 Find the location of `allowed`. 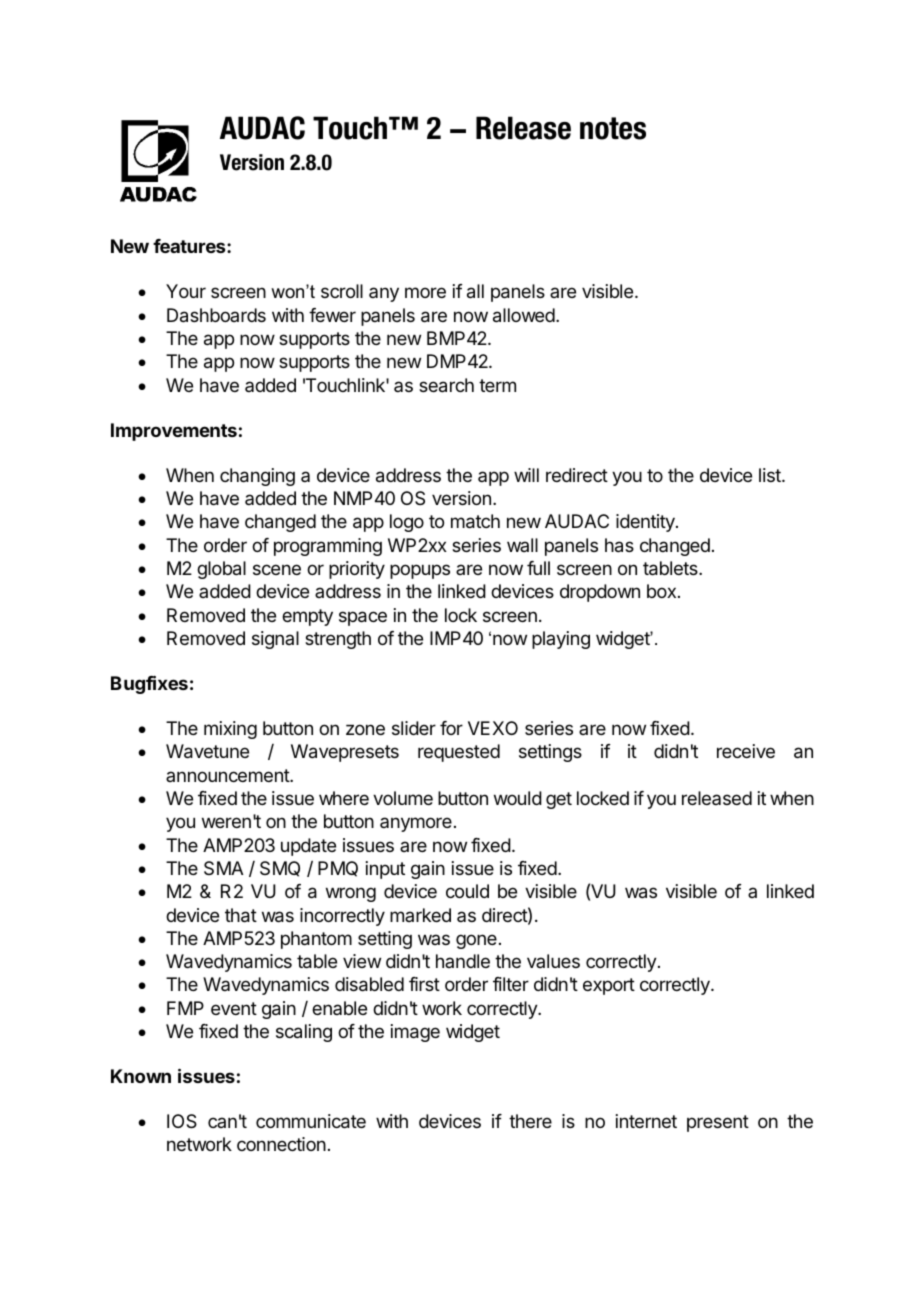

allowed is located at coordinates (524, 315).
